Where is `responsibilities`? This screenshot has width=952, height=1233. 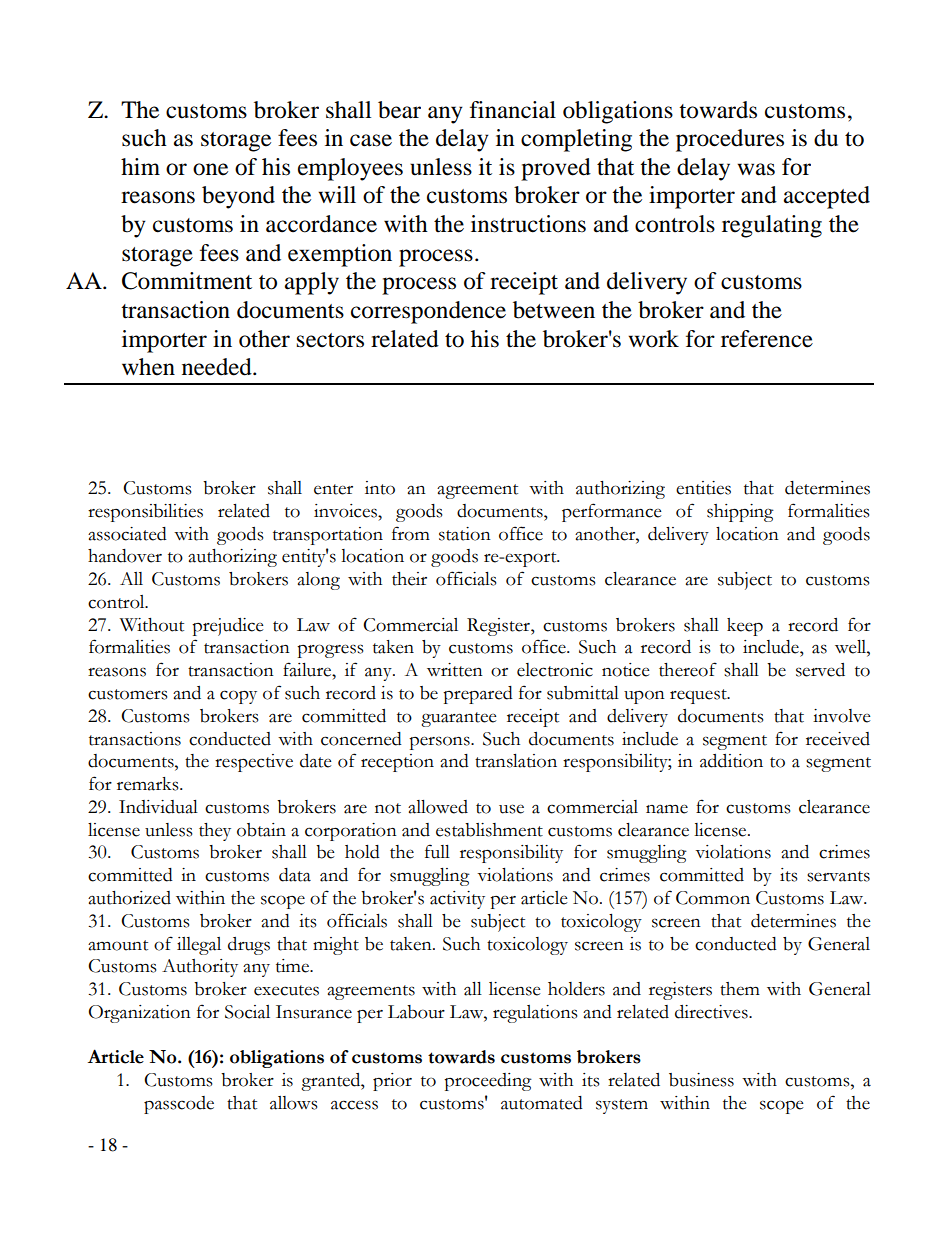 responsibilities is located at coordinates (145, 513).
